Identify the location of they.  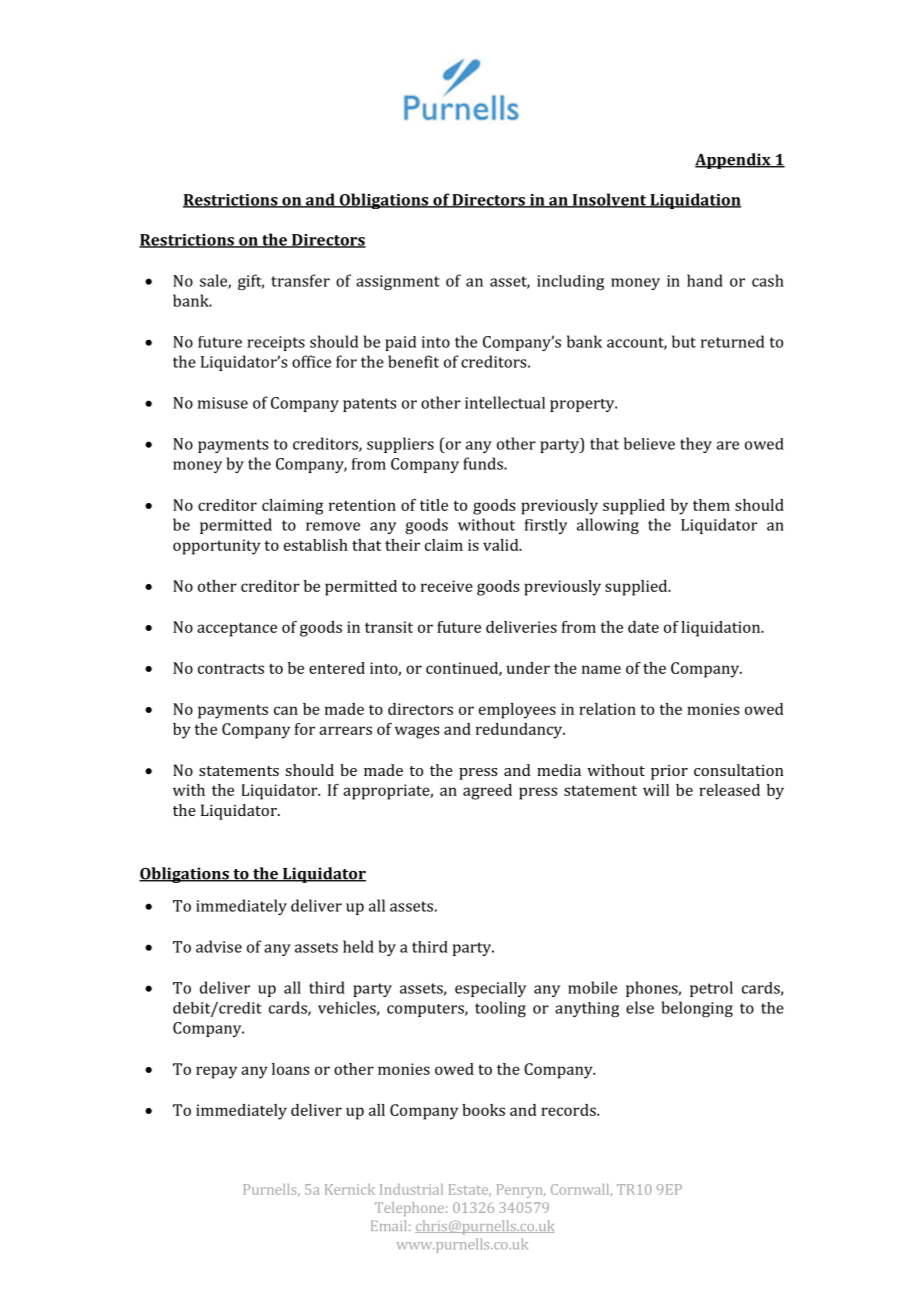
(696, 445).
